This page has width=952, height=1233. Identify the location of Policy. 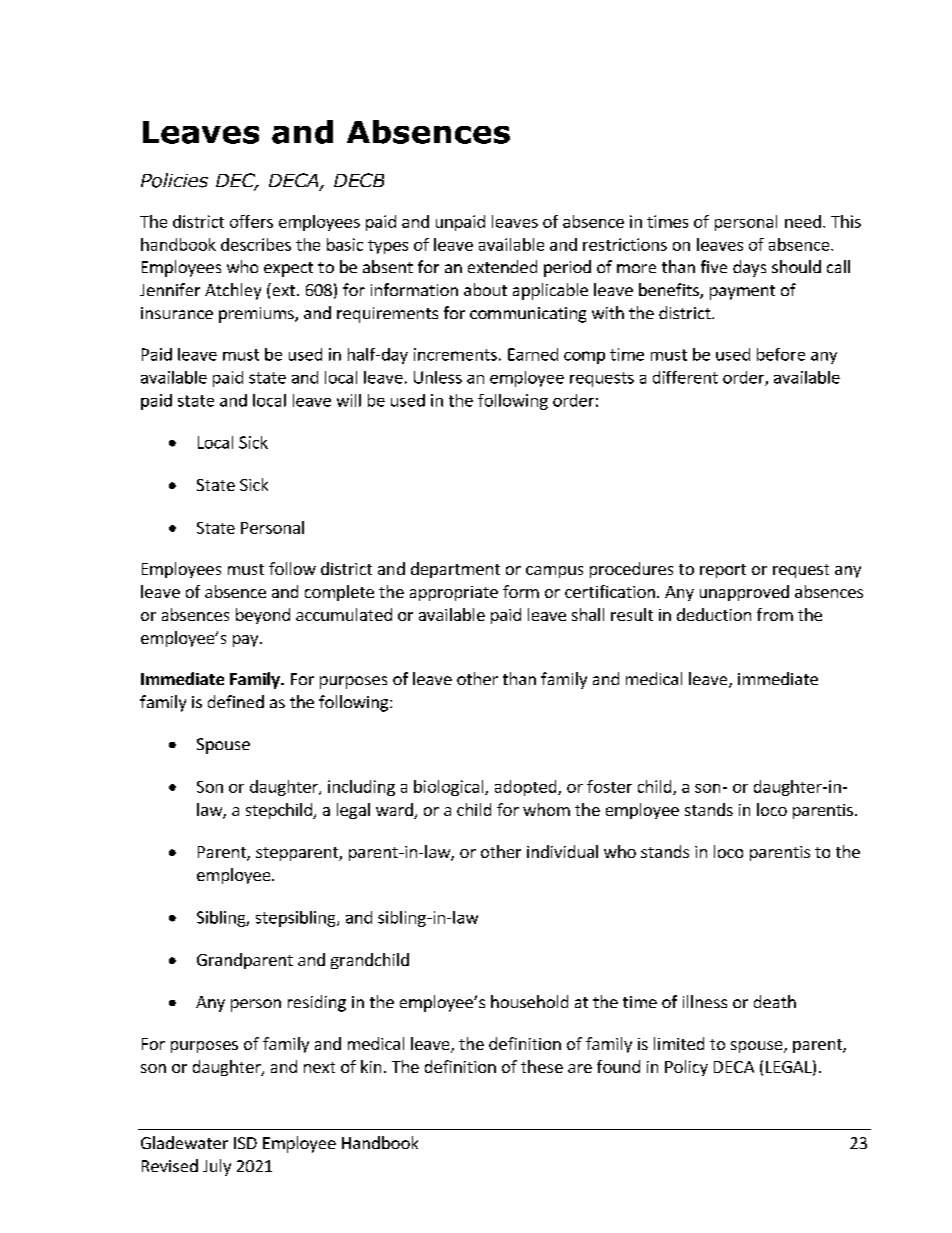
(686, 1068).
